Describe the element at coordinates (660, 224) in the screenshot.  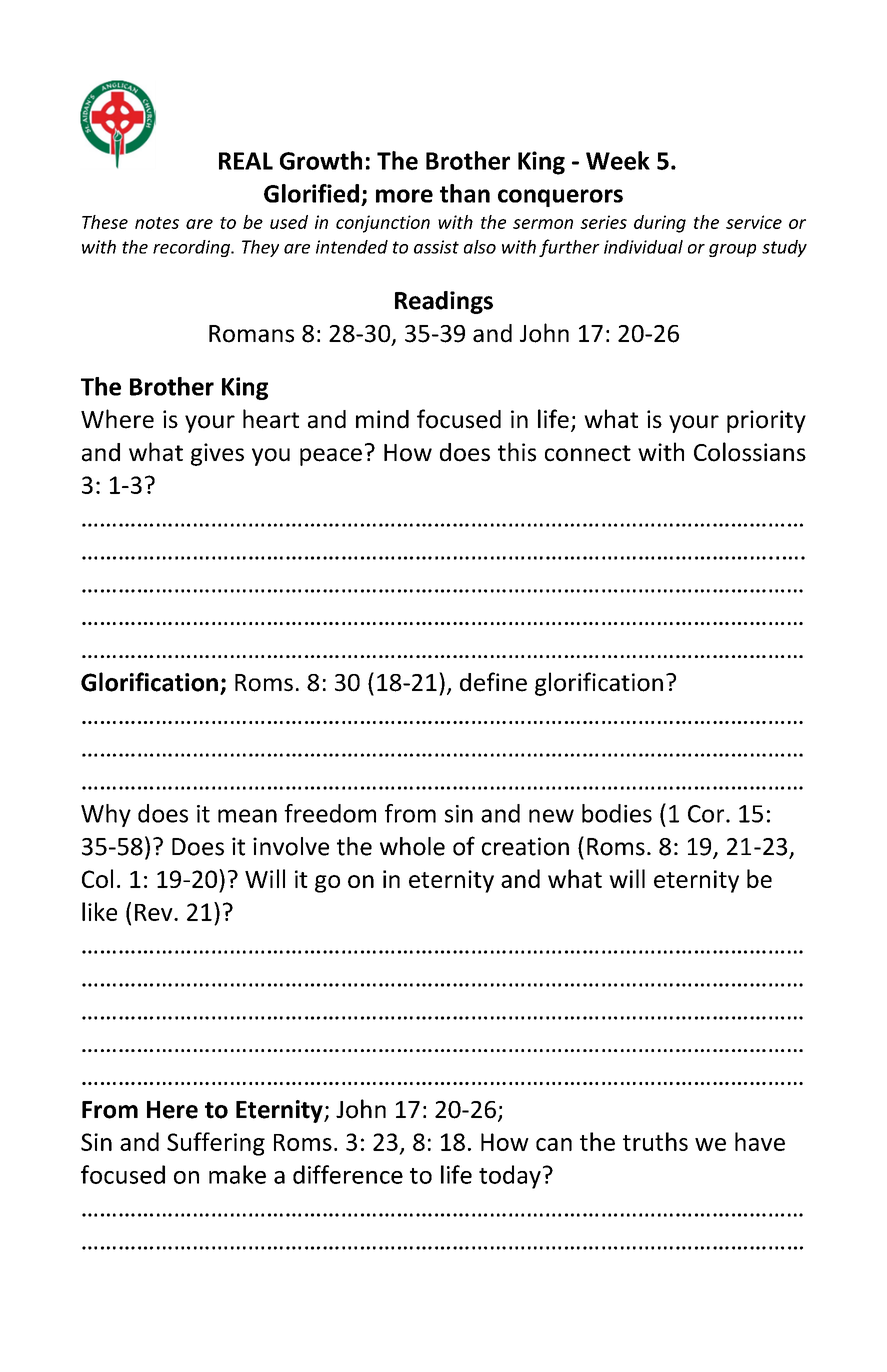
I see `during` at that location.
